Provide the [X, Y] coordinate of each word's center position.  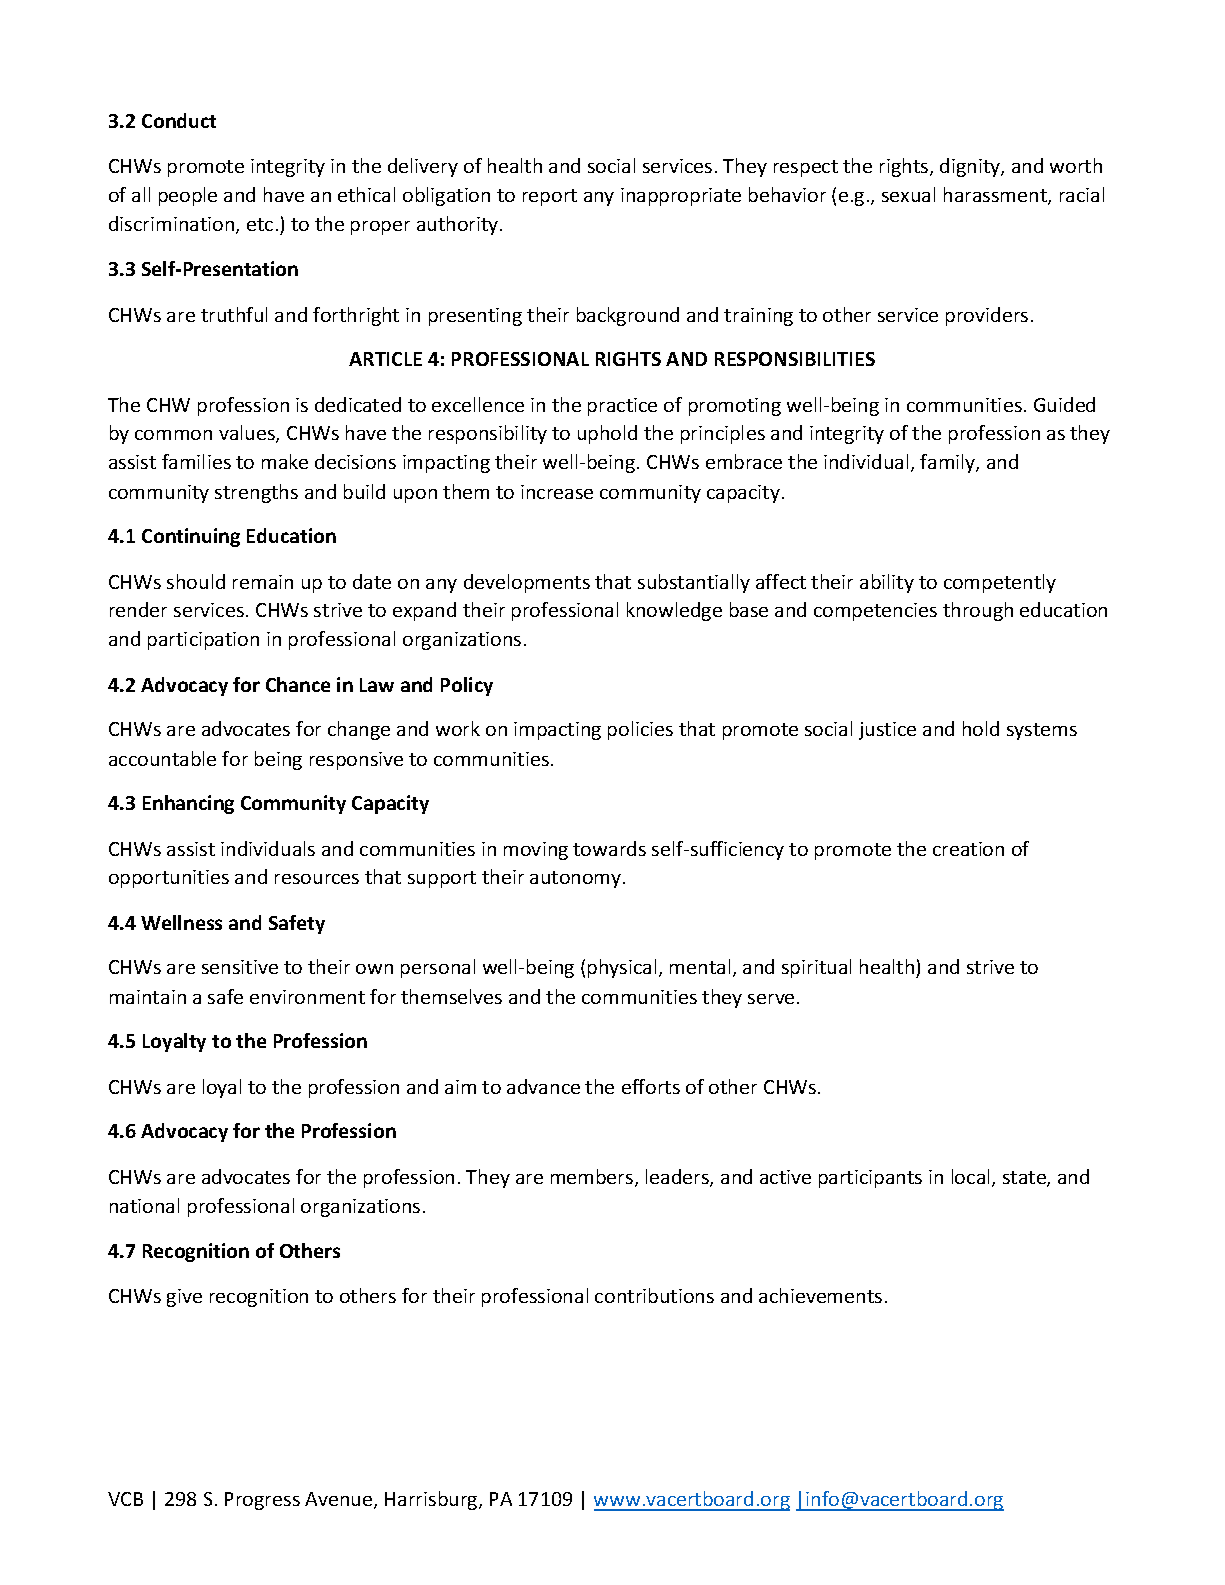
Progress [262, 1501]
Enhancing [188, 804]
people [188, 196]
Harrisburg [432, 1500]
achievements [820, 1295]
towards [609, 848]
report [550, 197]
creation [968, 849]
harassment [996, 196]
